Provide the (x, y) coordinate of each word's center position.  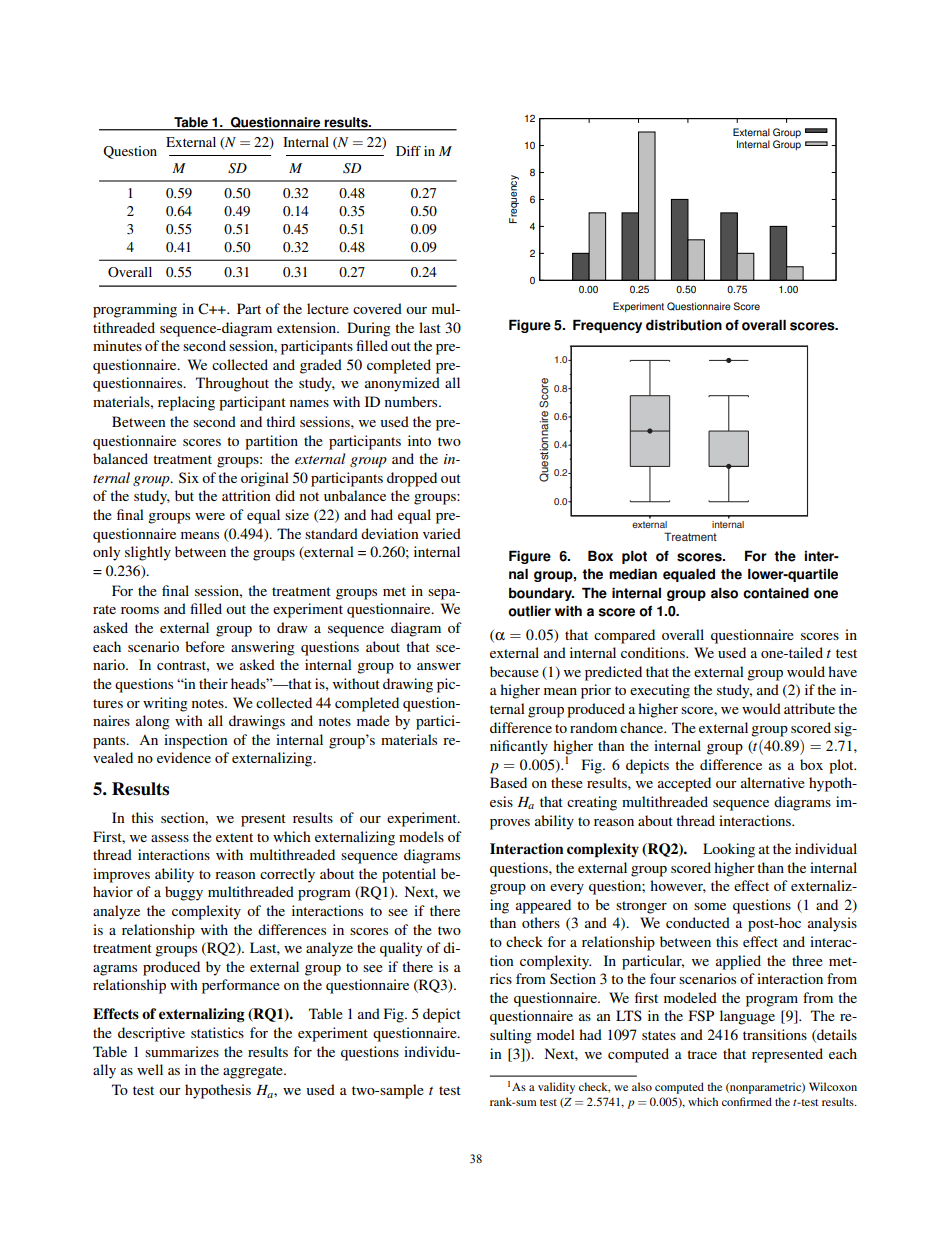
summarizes (182, 1051)
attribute (809, 708)
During (369, 329)
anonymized (402, 384)
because (514, 671)
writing (165, 704)
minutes (117, 345)
